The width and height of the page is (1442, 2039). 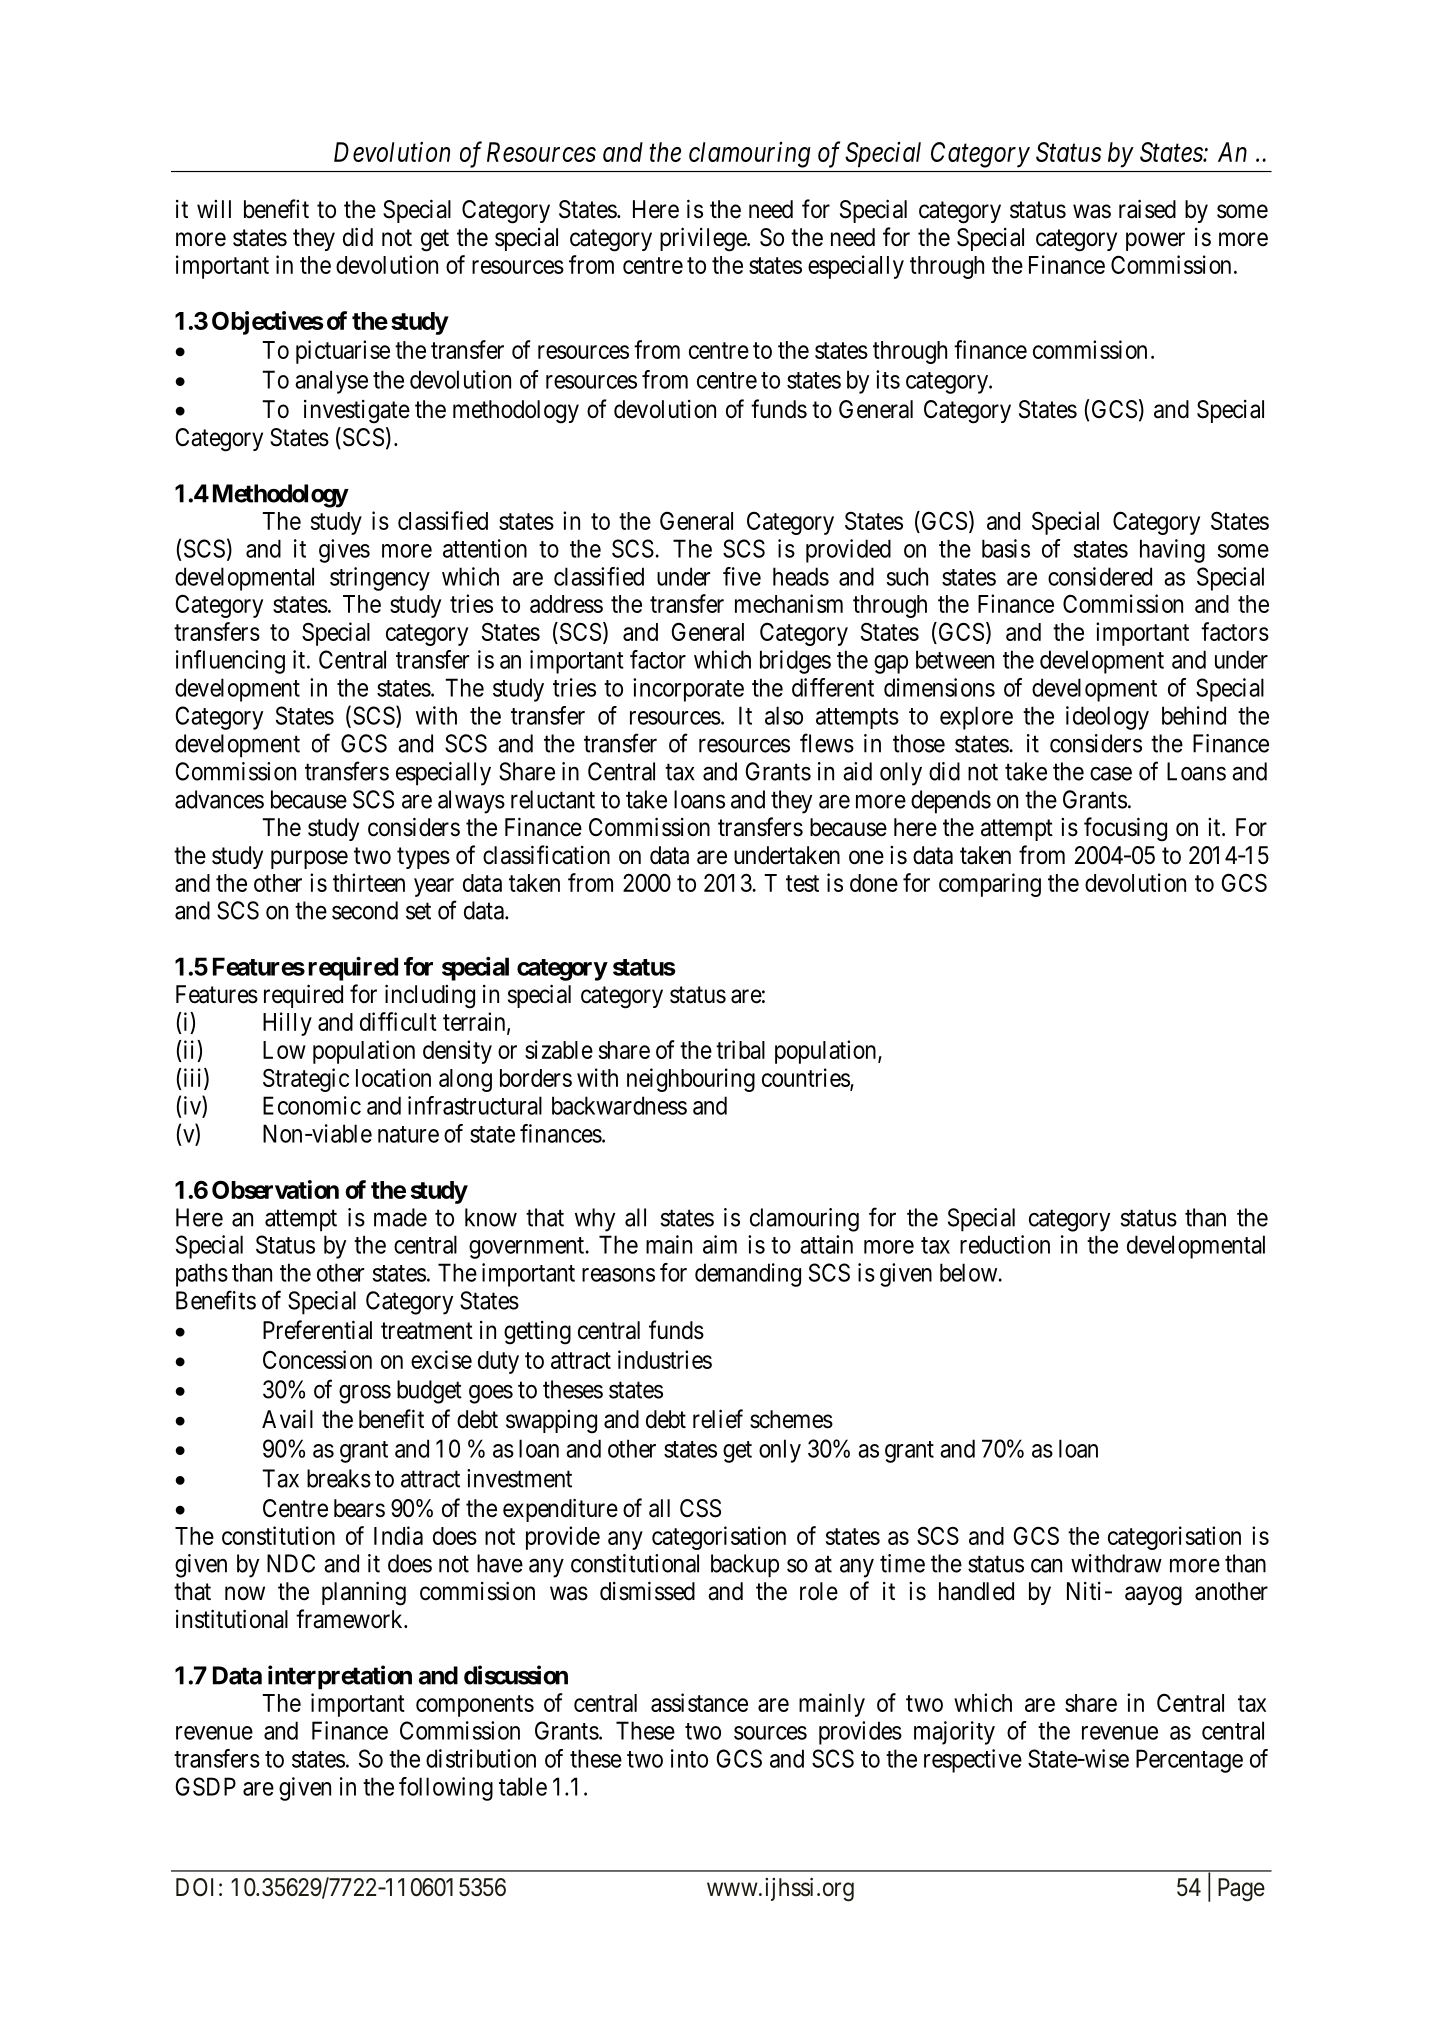 I want to click on will, so click(x=214, y=209).
